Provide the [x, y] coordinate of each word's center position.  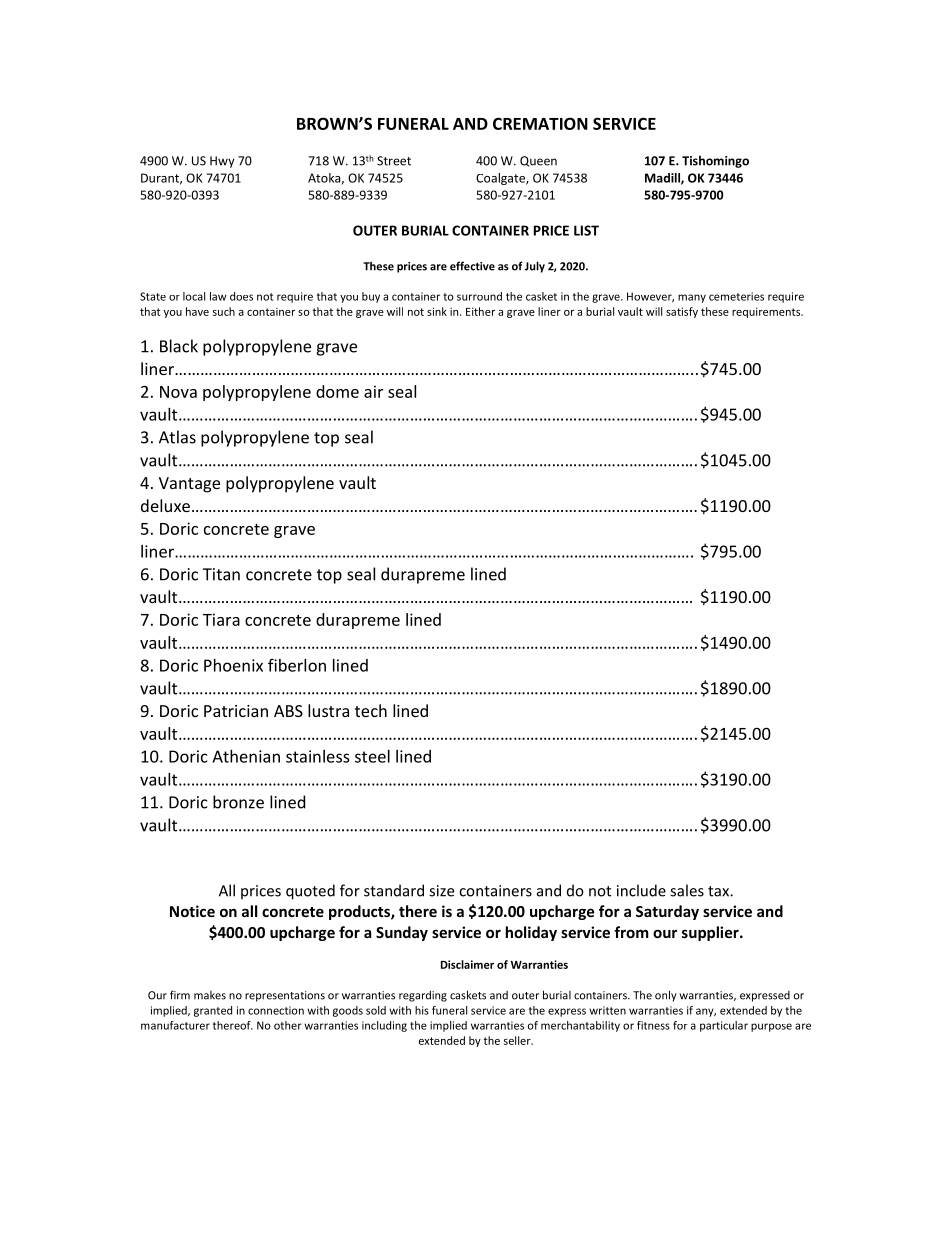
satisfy [682, 312]
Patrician [236, 711]
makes [210, 995]
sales [687, 890]
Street [394, 161]
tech [371, 710]
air [373, 391]
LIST [586, 230]
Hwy [222, 162]
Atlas [177, 437]
